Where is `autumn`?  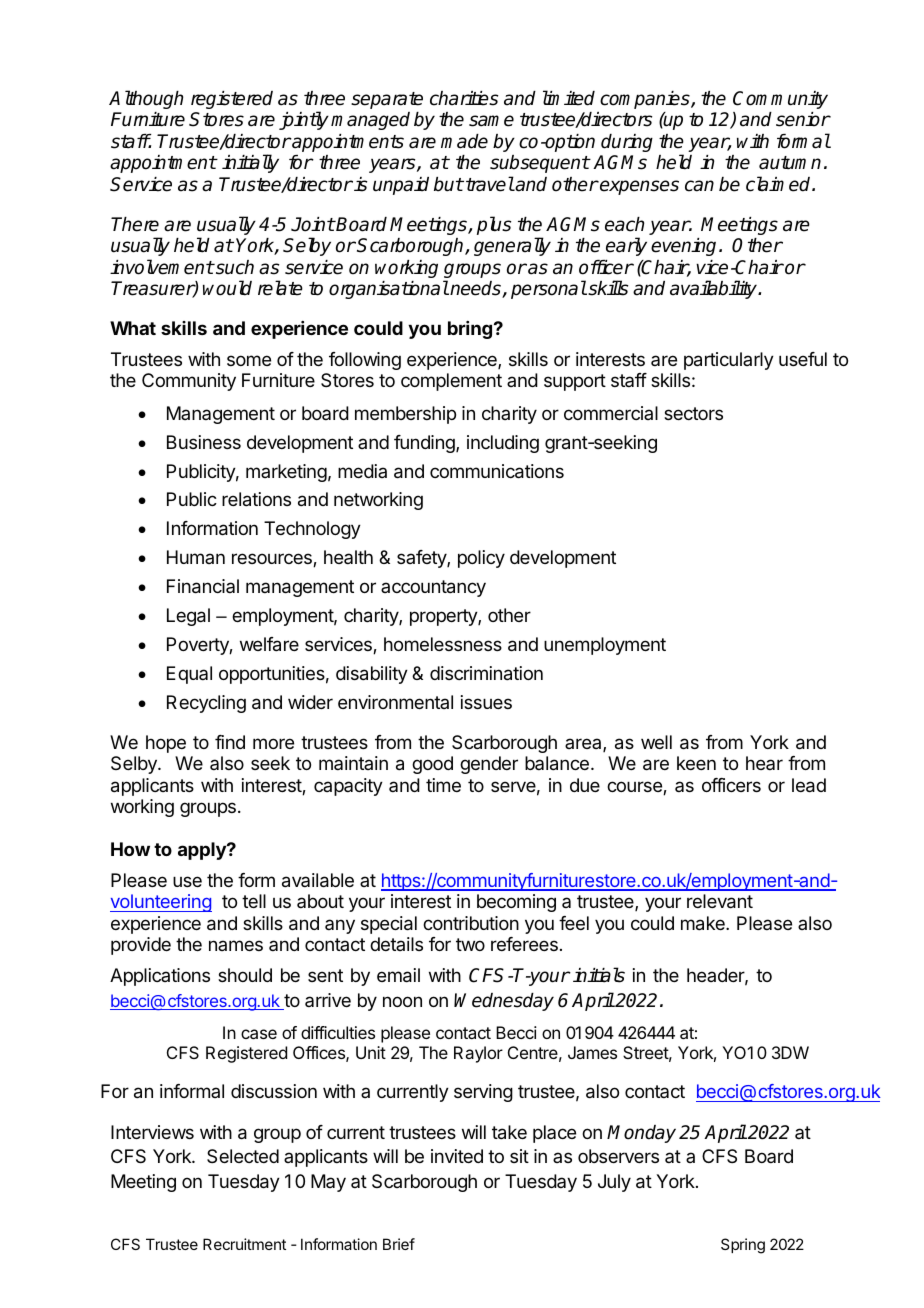 autumn is located at coordinates (790, 163).
